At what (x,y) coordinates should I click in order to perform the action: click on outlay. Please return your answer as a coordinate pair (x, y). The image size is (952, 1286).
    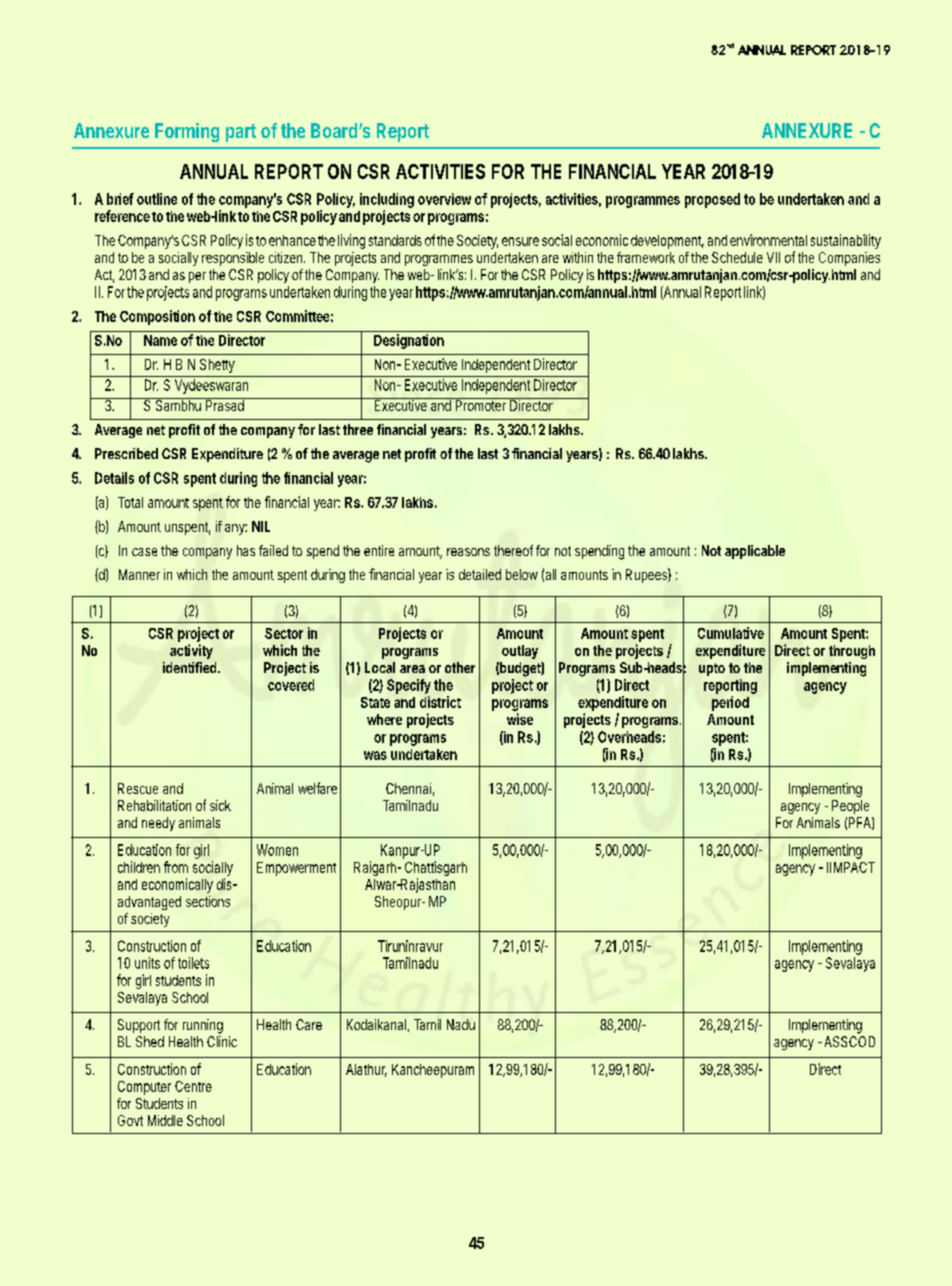
    Looking at the image, I should click on (520, 652).
